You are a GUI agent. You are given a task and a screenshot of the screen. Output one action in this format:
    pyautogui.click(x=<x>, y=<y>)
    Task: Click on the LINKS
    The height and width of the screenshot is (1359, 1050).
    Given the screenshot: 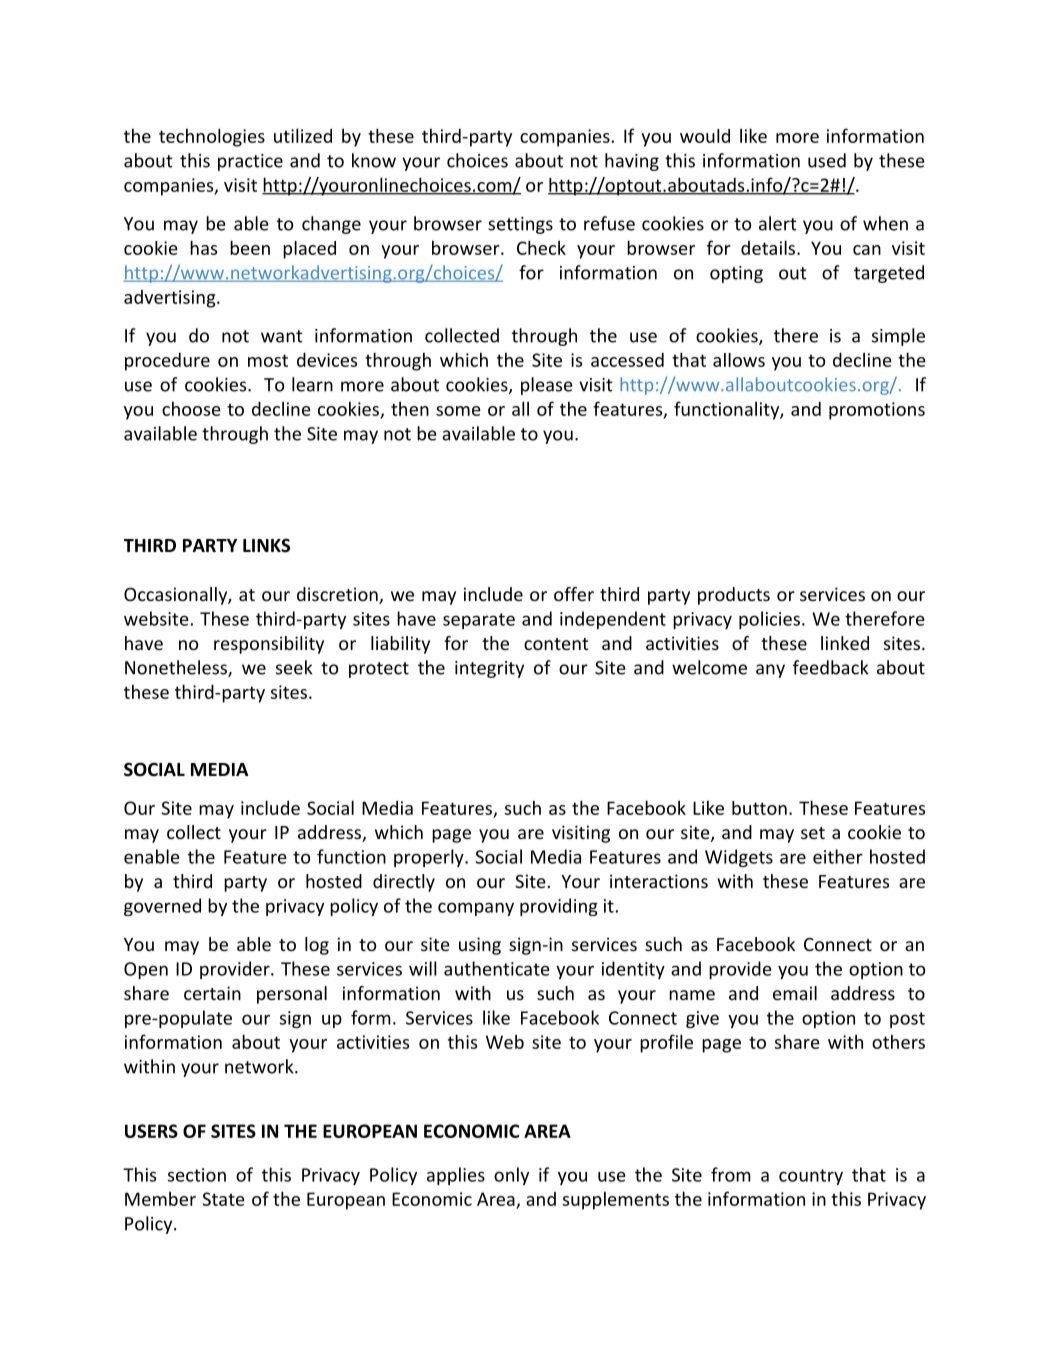 What is the action you would take?
    pyautogui.click(x=266, y=545)
